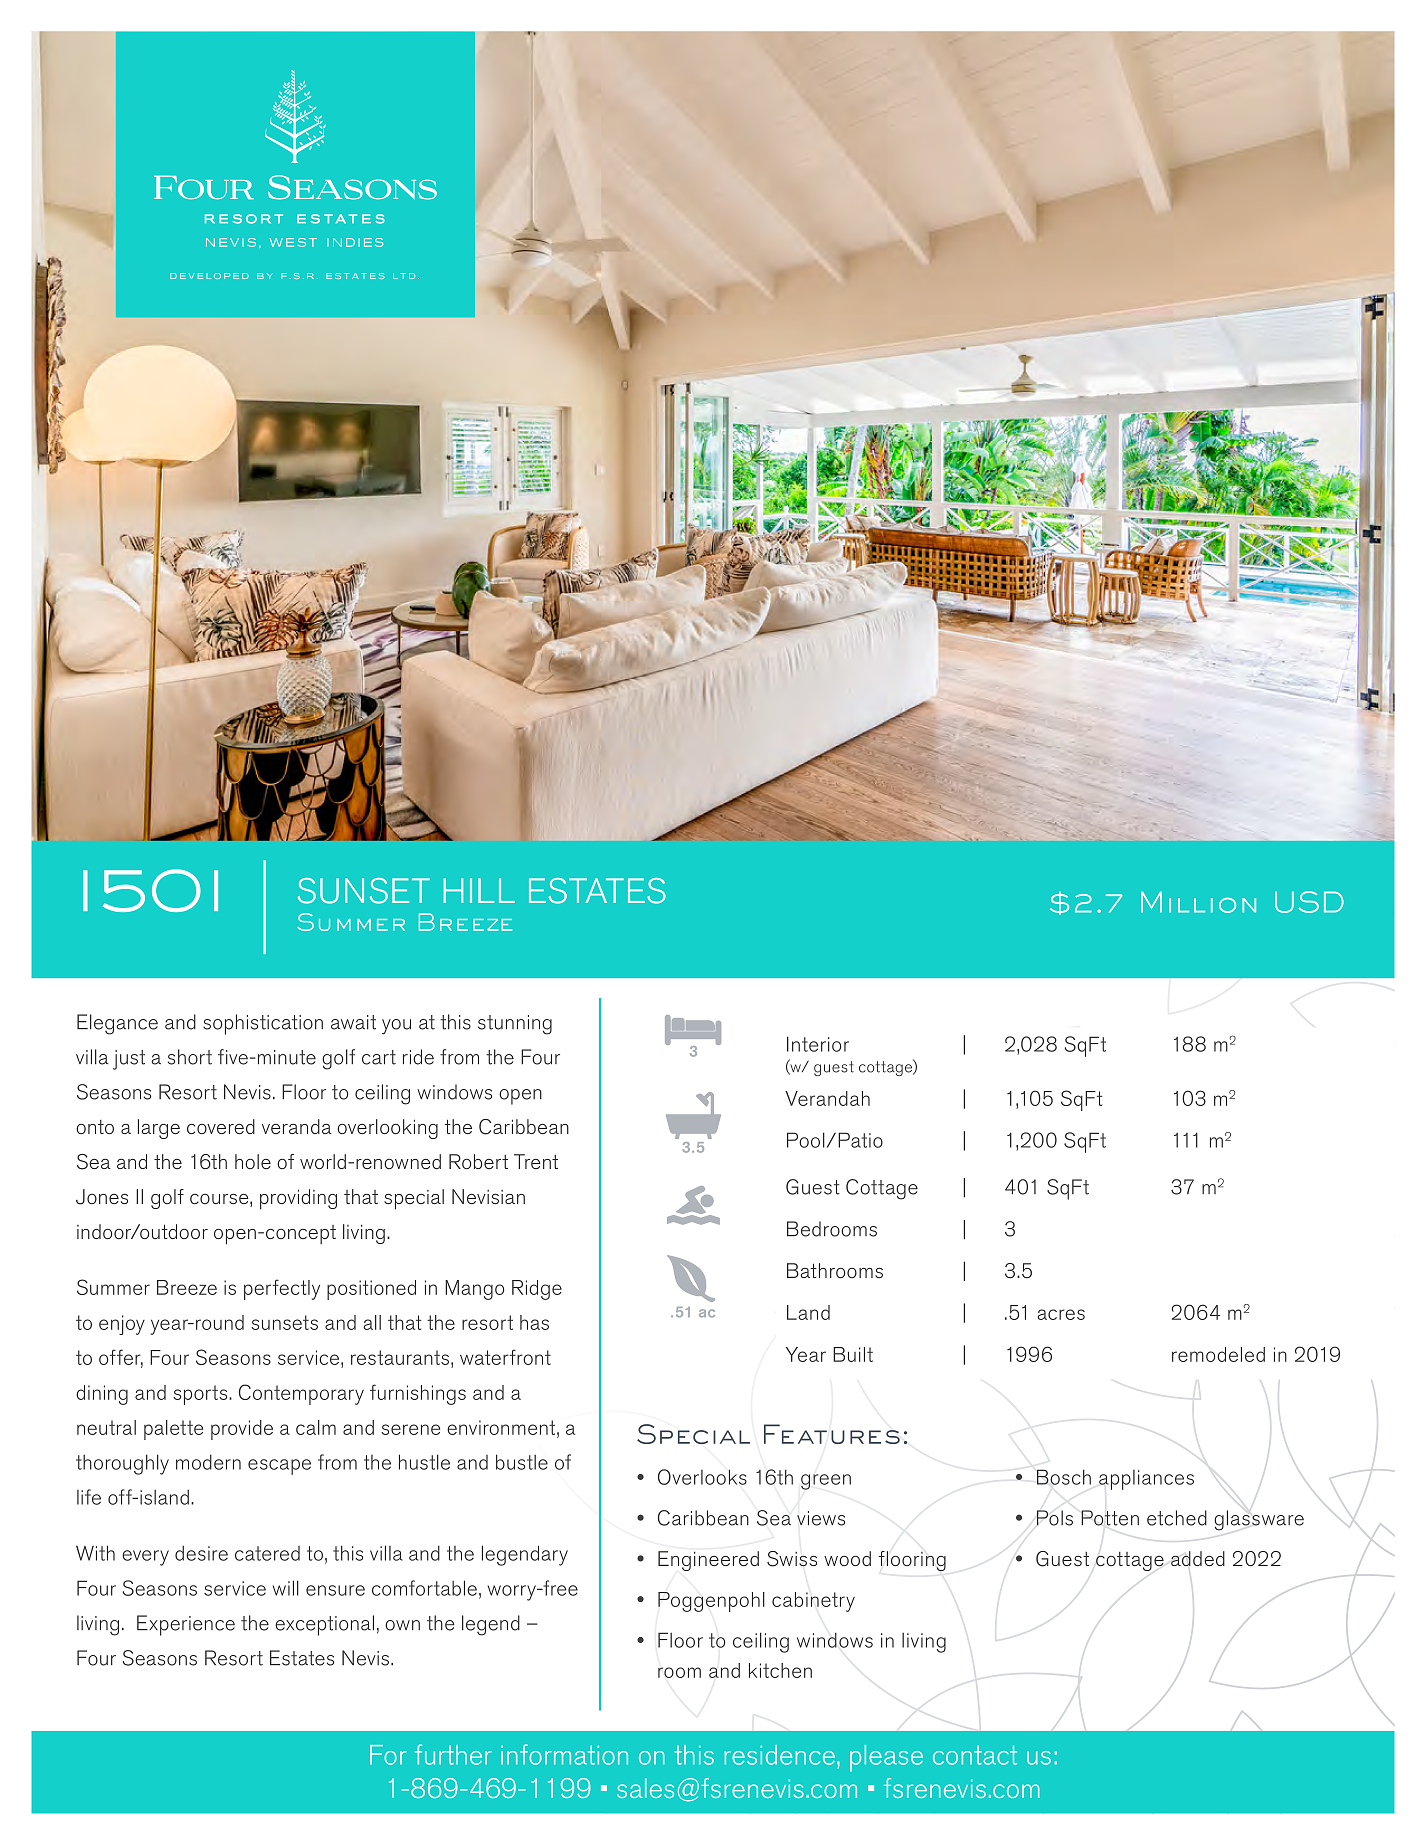  What do you see at coordinates (1061, 1314) in the image?
I see `acres` at bounding box center [1061, 1314].
